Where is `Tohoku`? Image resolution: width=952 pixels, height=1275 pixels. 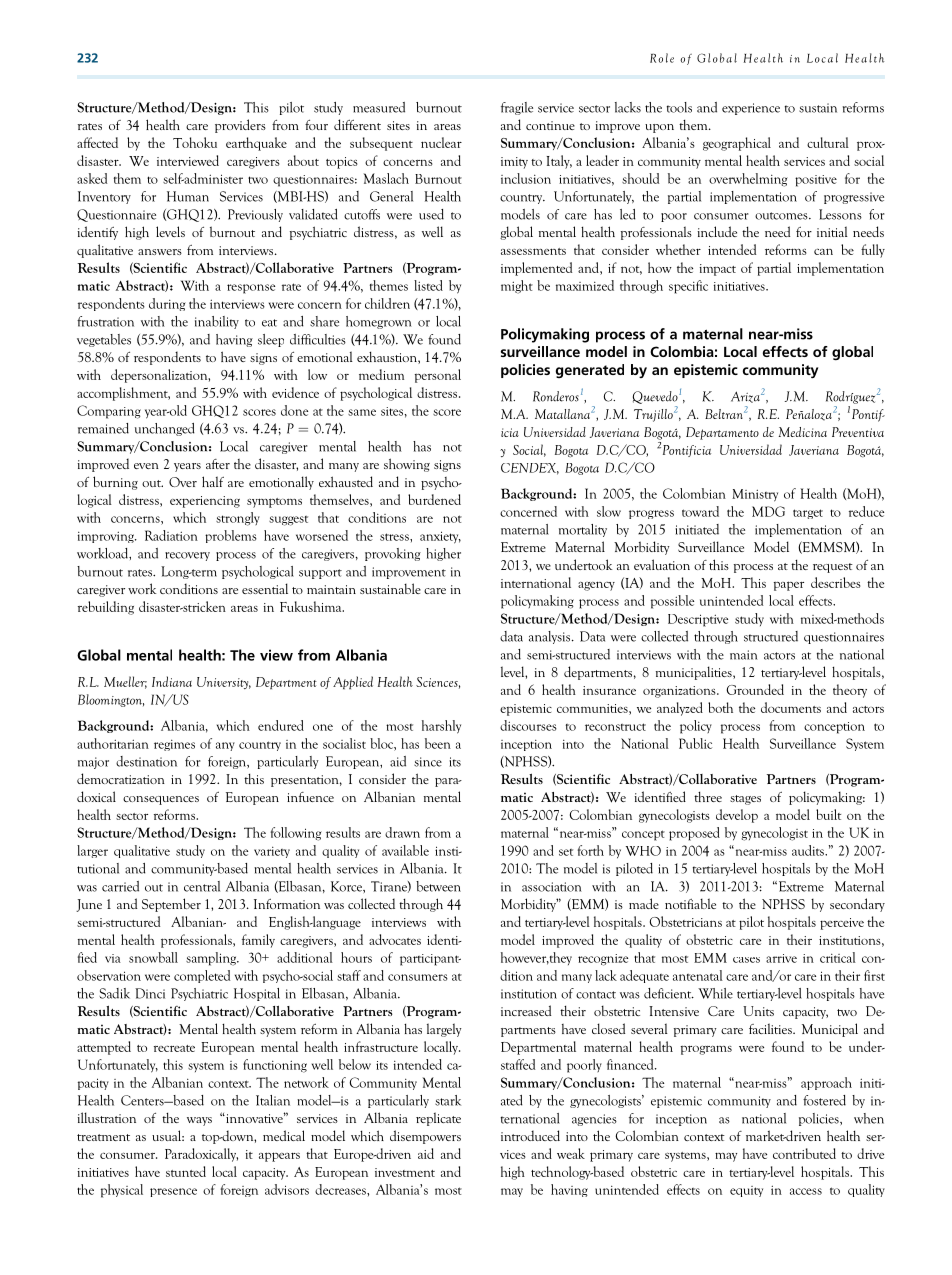 Tohoku is located at coordinates (195, 142).
